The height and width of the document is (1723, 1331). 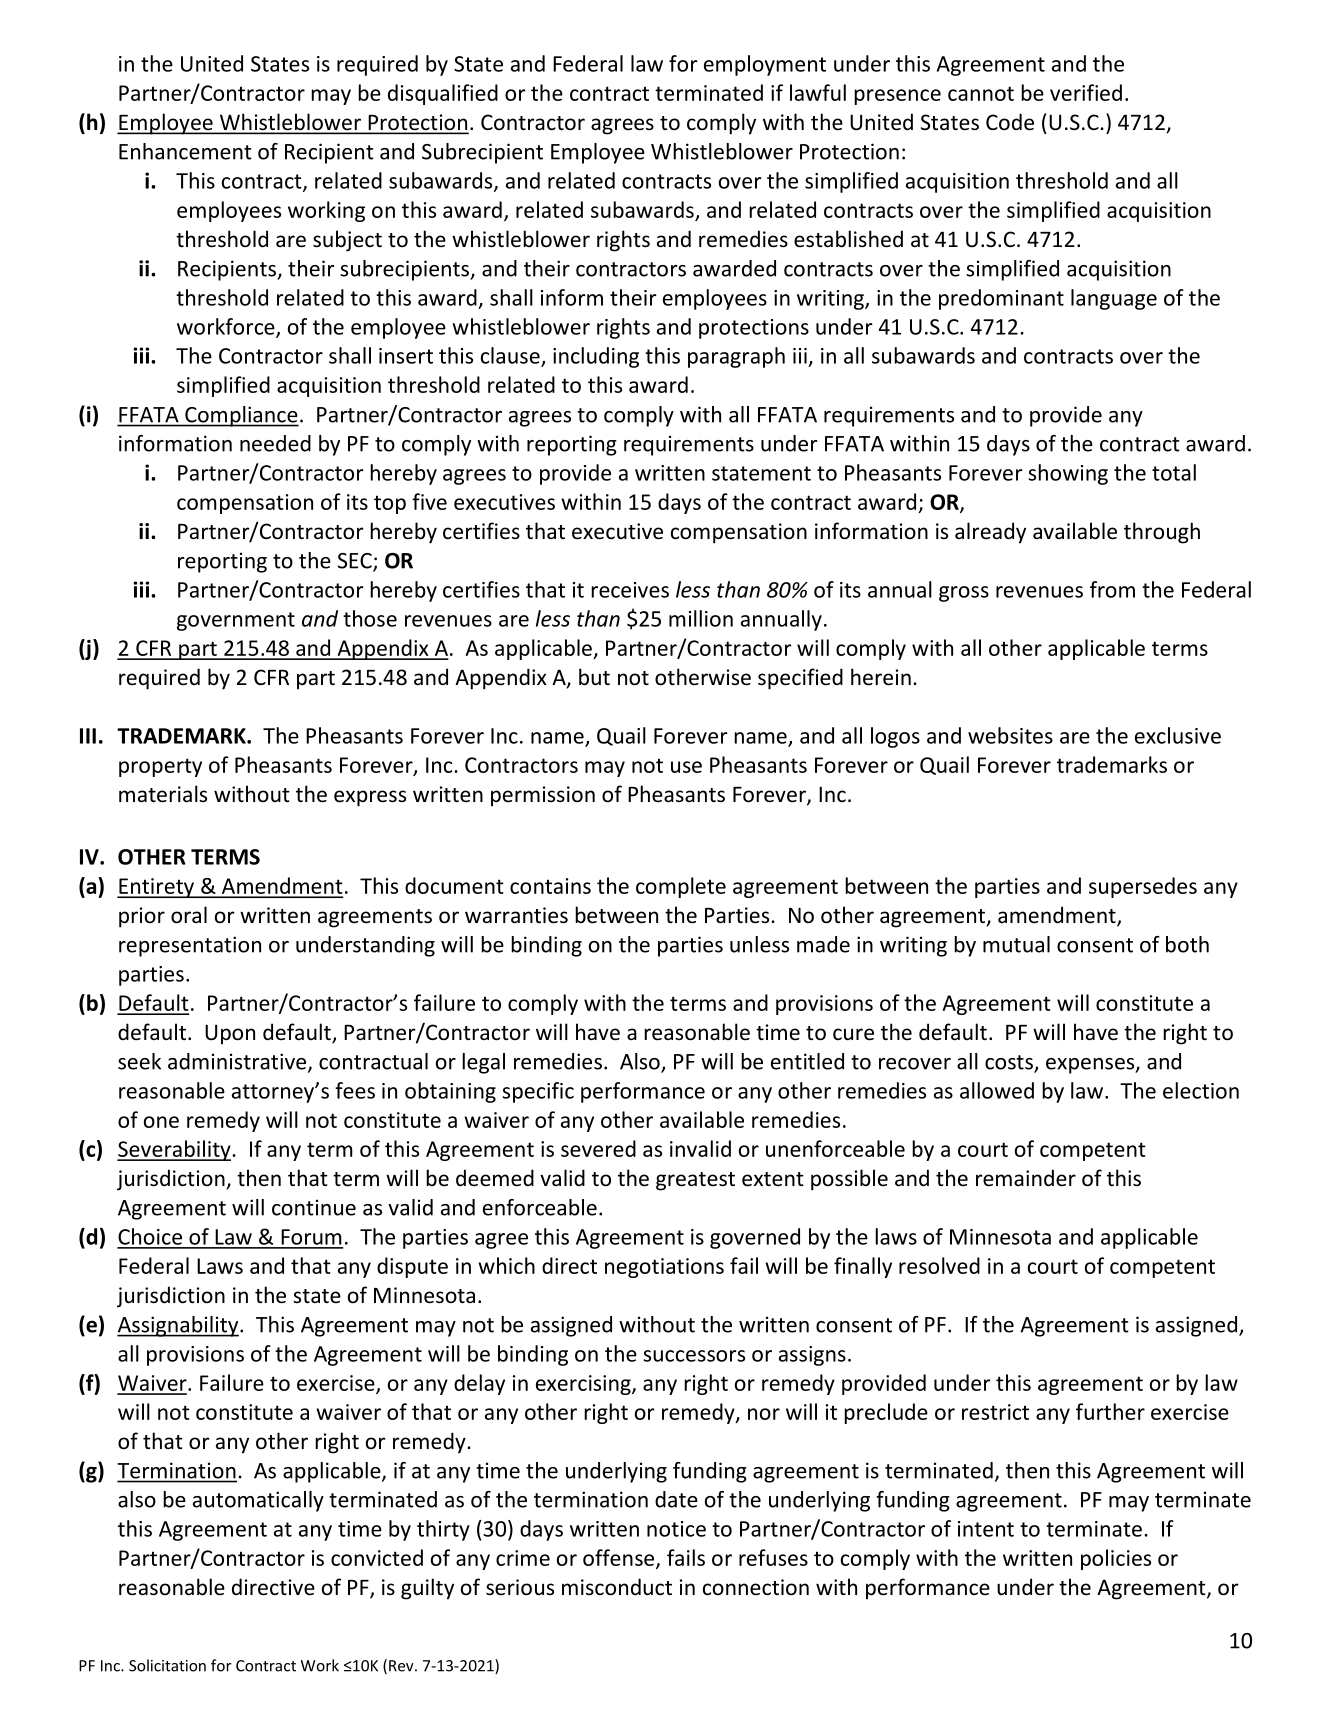 What do you see at coordinates (237, 1061) in the document?
I see `administrative` at bounding box center [237, 1061].
